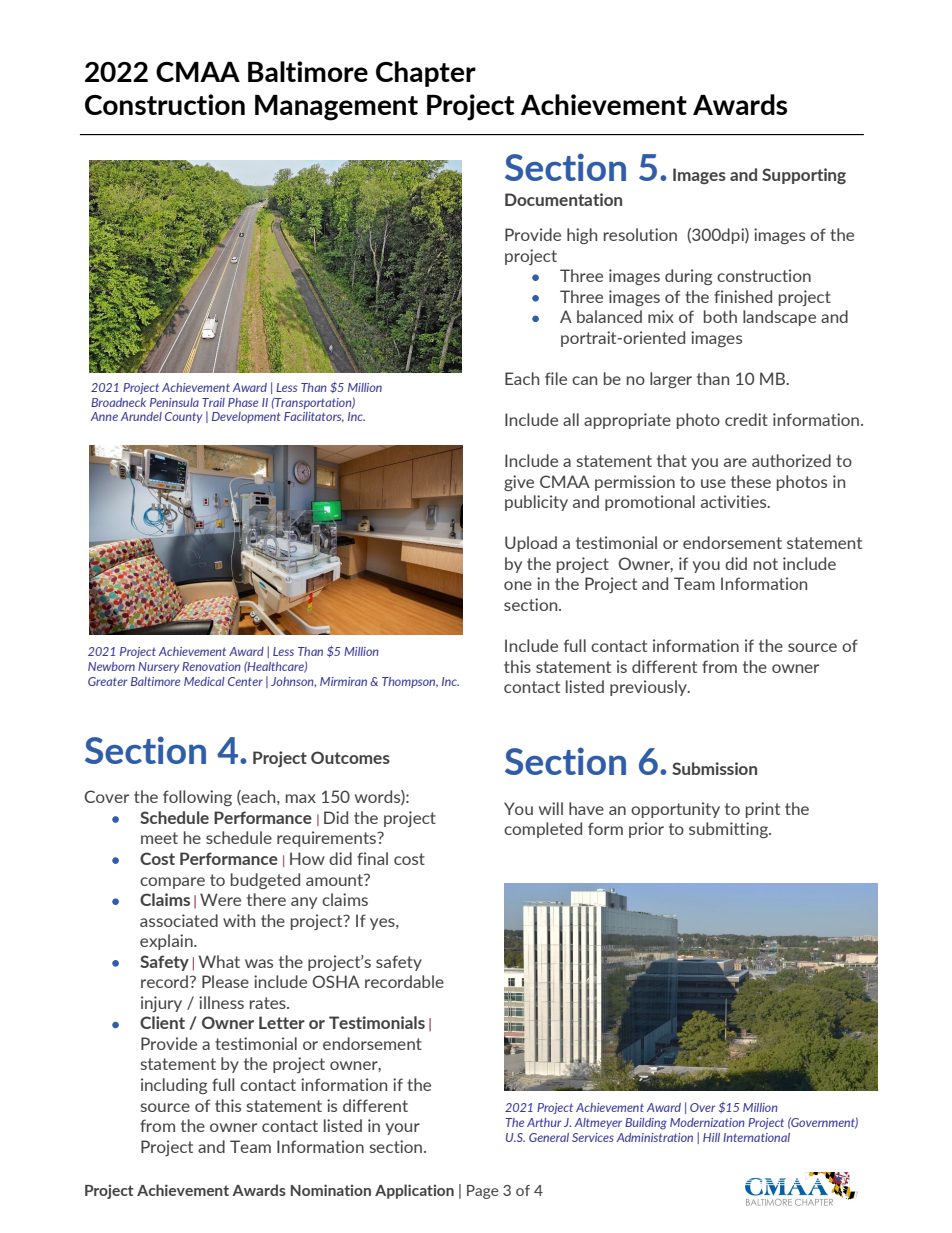 This screenshot has height=1233, width=952. Describe the element at coordinates (729, 830) in the screenshot. I see `submitting` at that location.
